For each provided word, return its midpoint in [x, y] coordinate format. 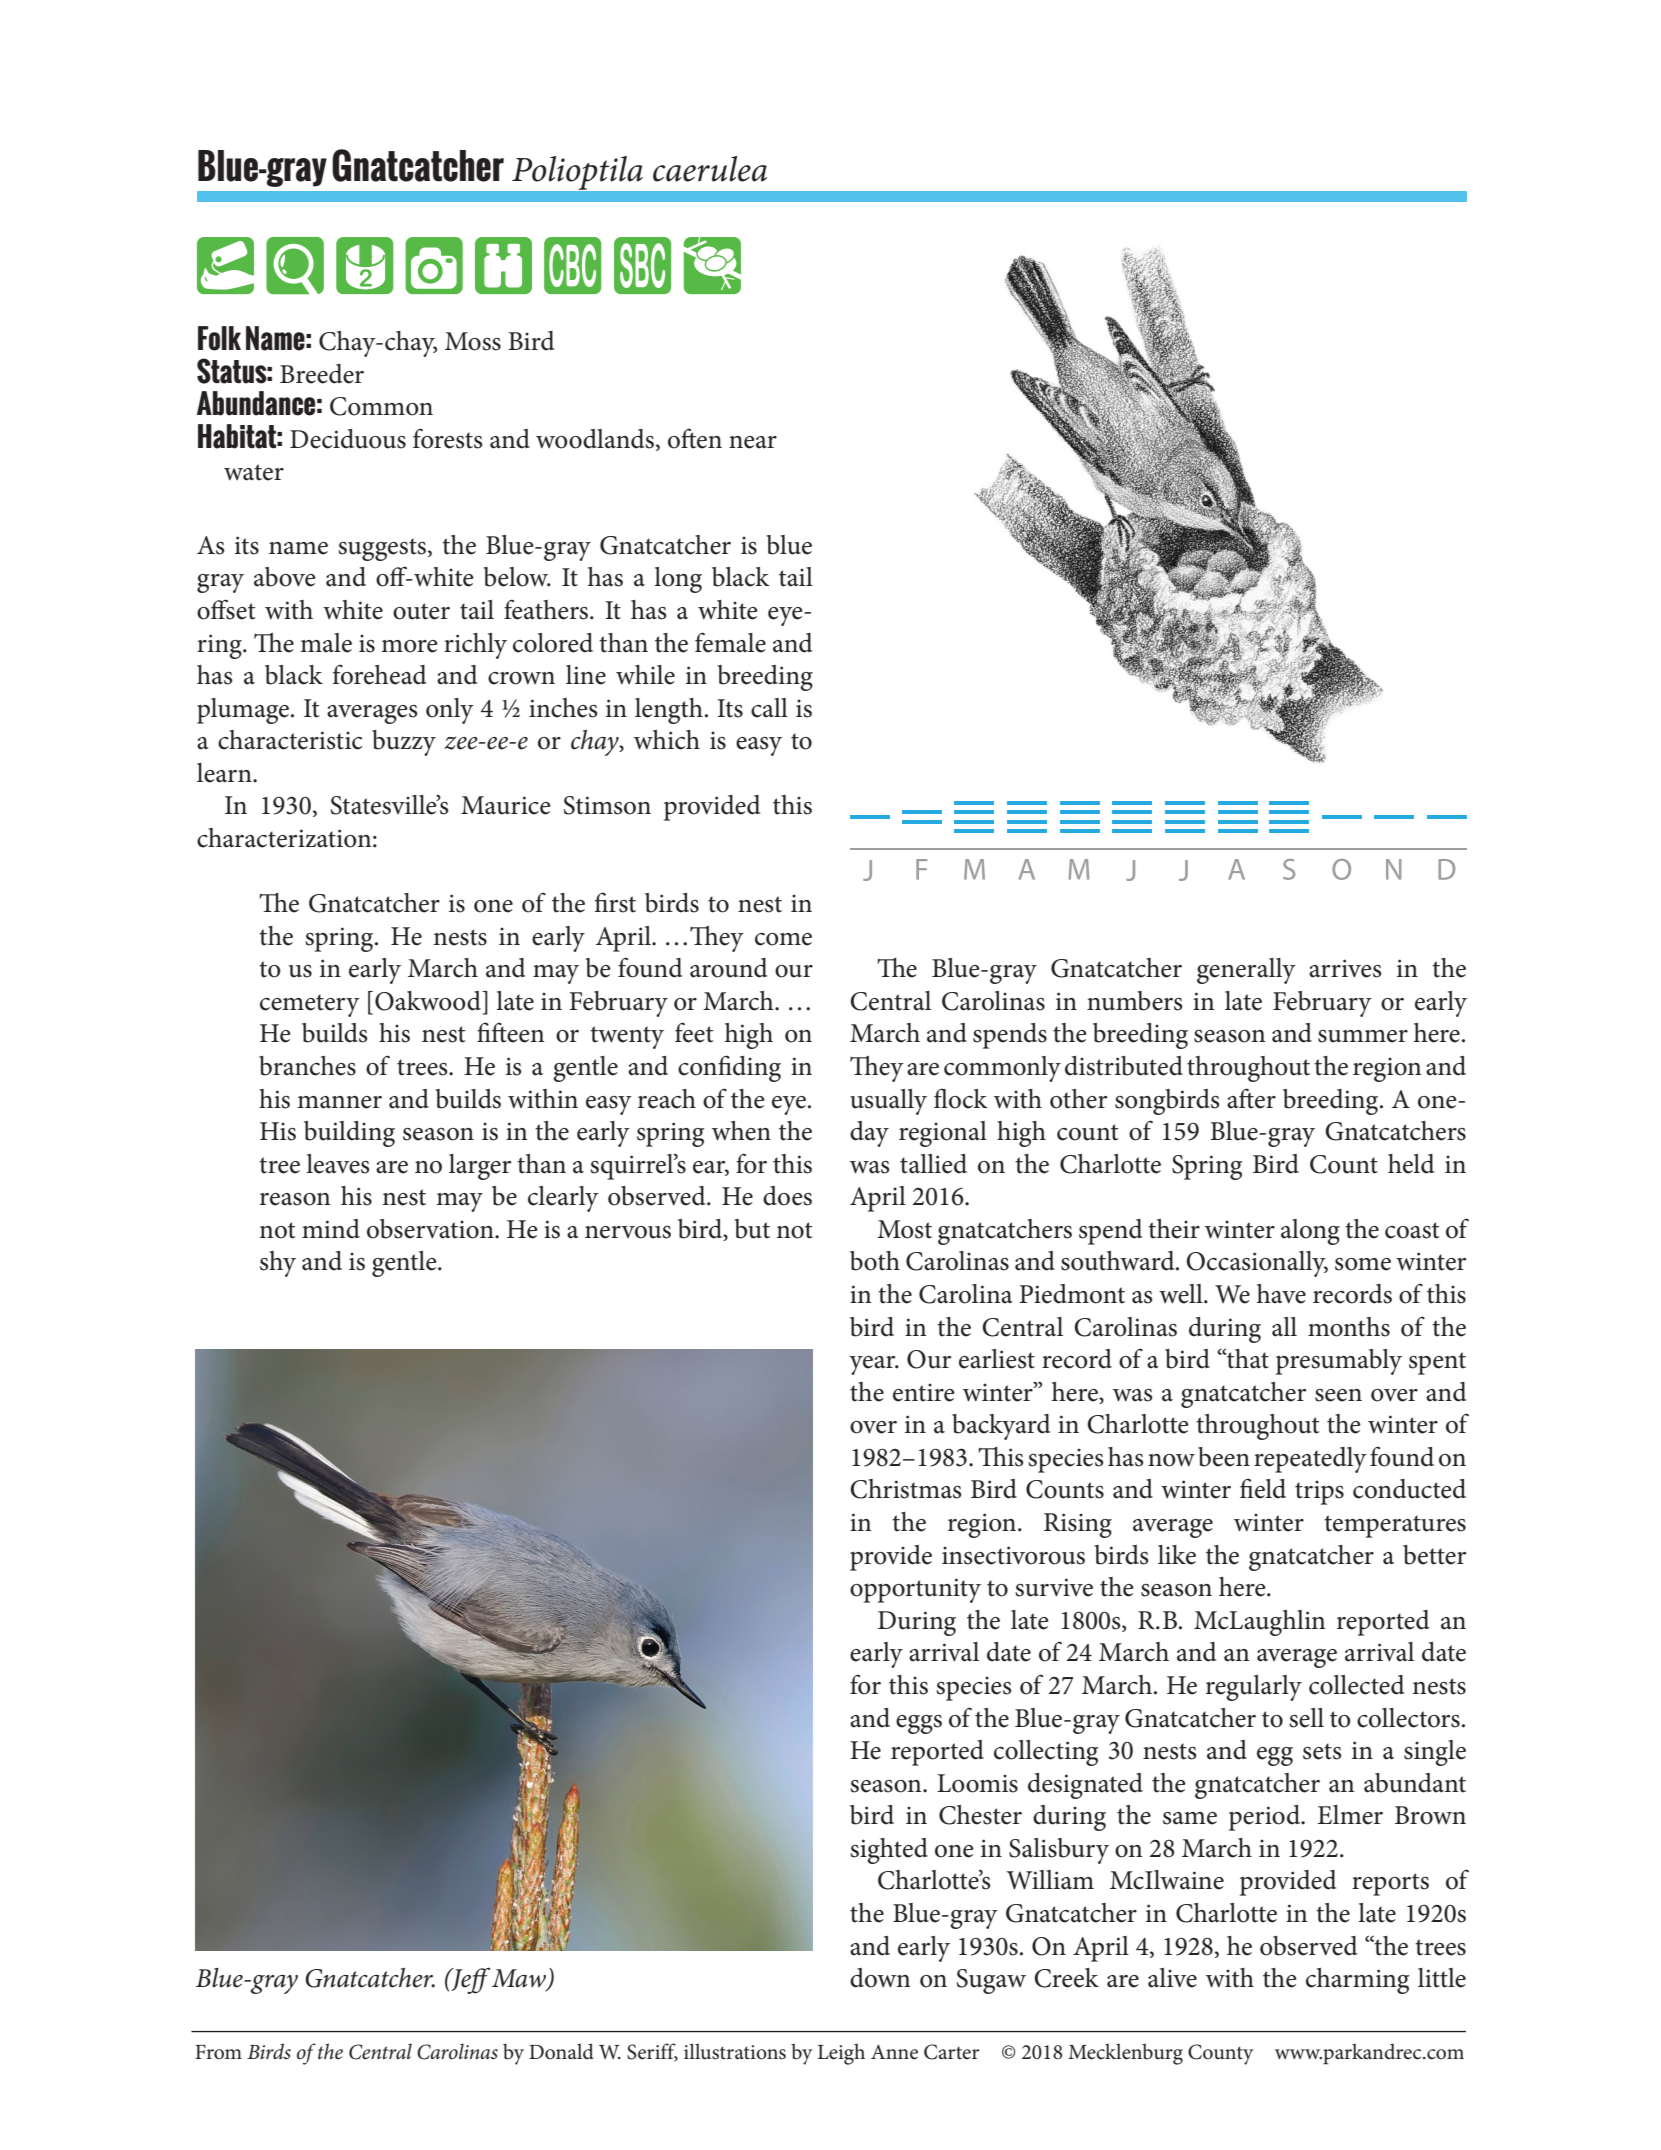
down [880, 1978]
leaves [338, 1164]
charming [1358, 1981]
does [787, 1196]
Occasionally [1257, 1264]
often [695, 438]
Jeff [470, 1980]
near [753, 442]
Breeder [322, 374]
